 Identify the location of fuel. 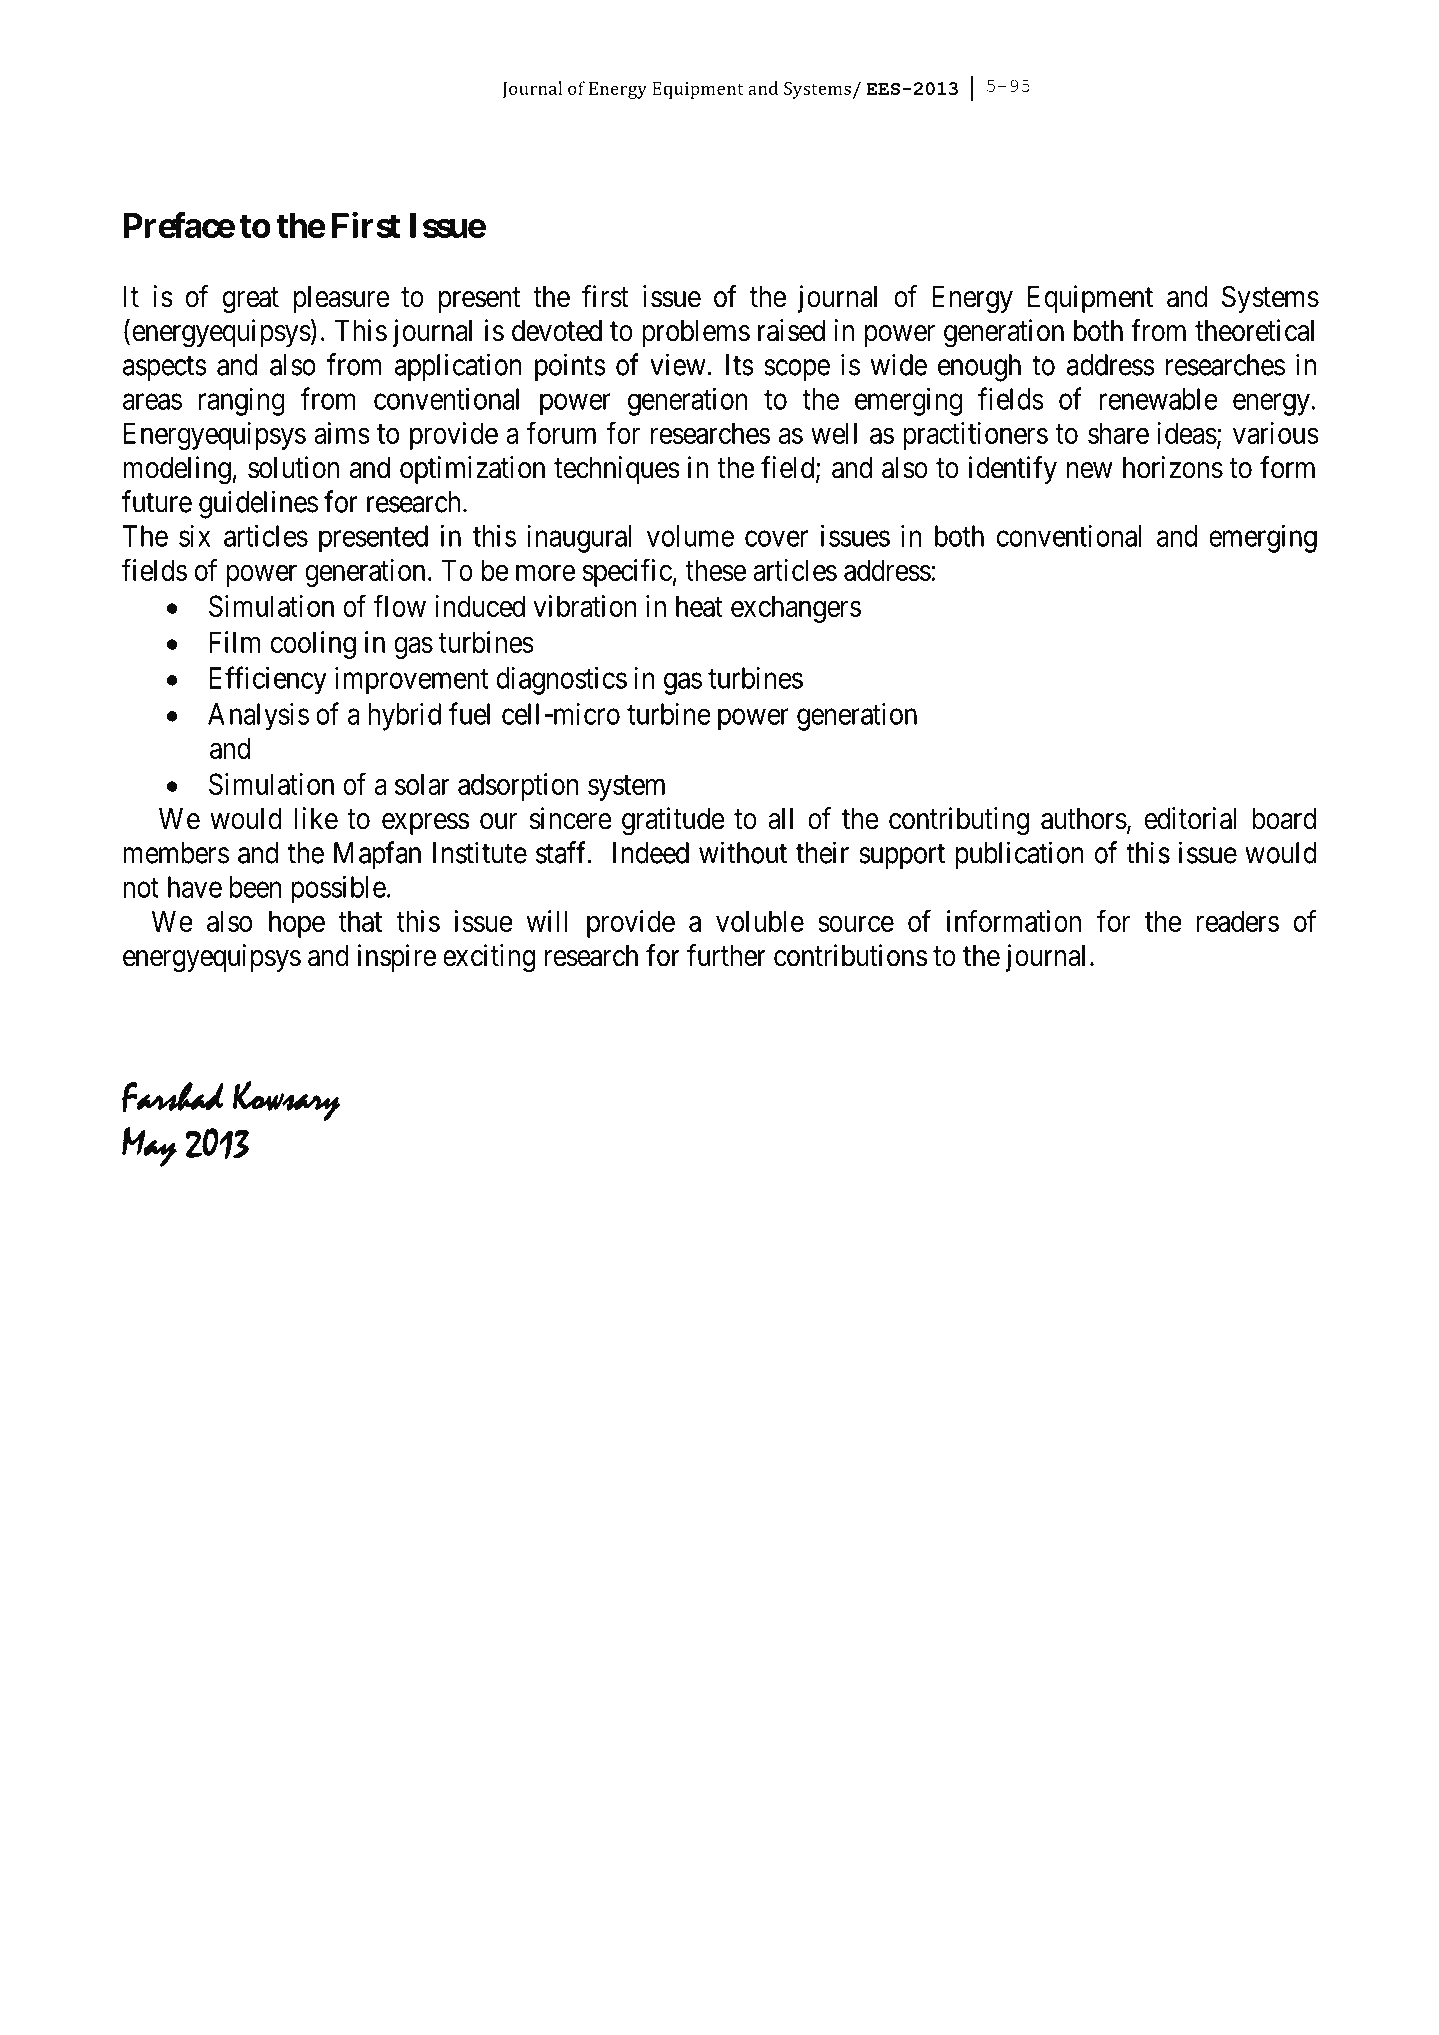
(469, 713).
